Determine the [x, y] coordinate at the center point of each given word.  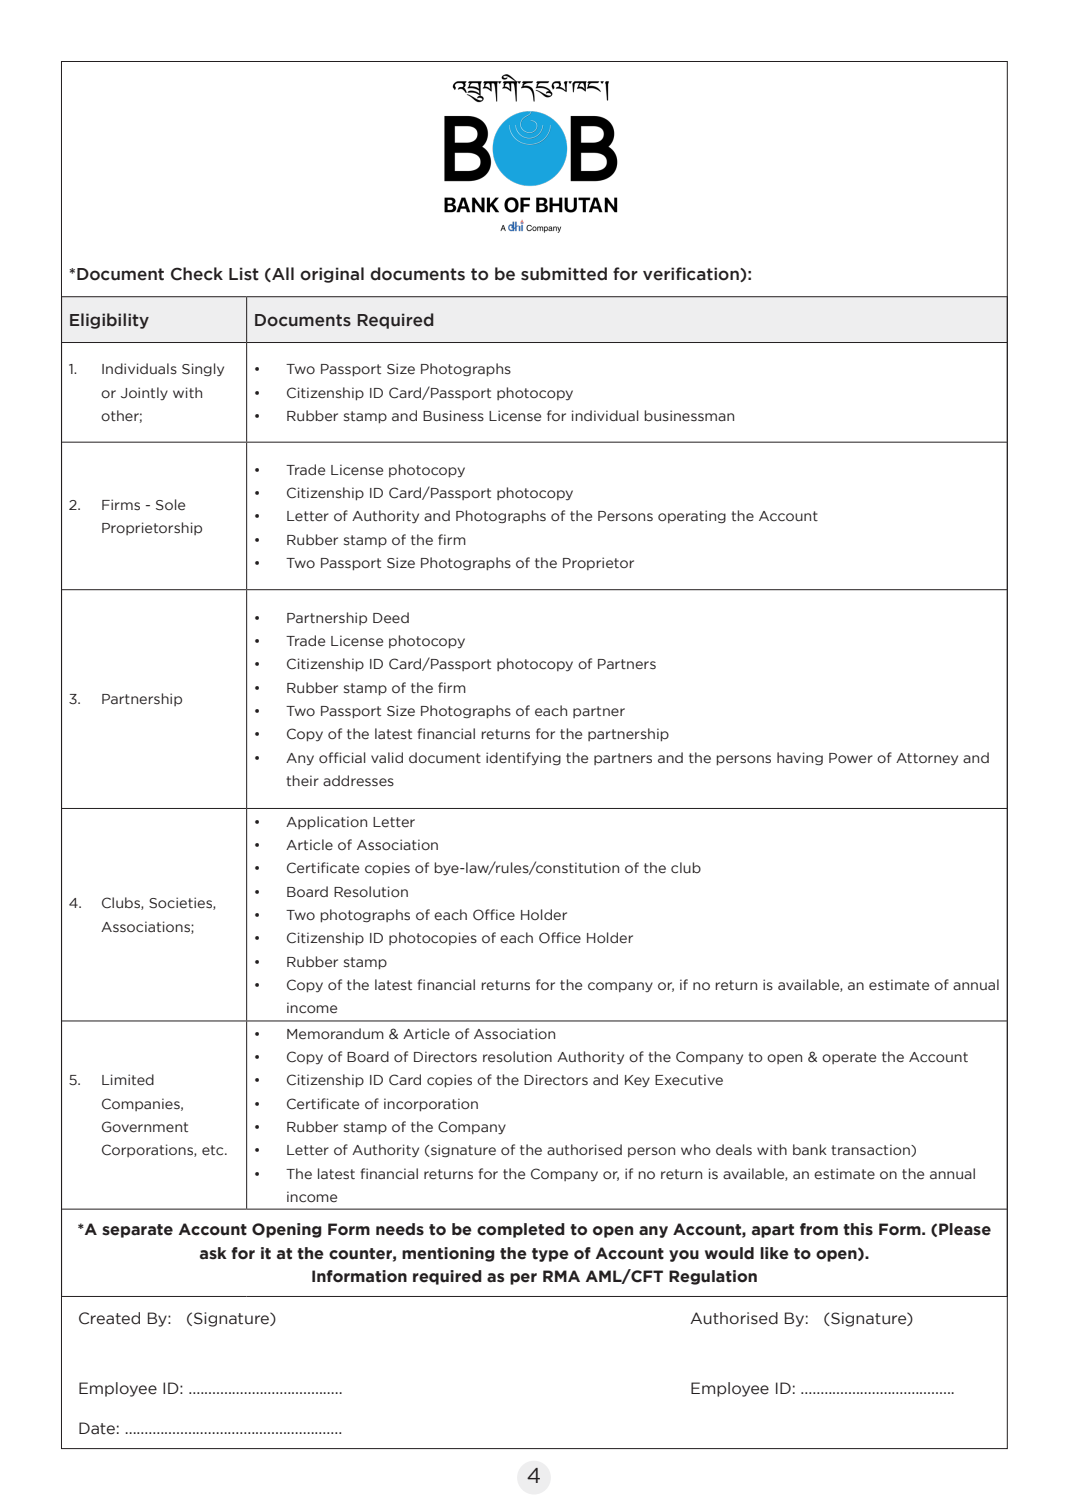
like [774, 1253]
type [550, 1255]
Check [197, 274]
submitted [564, 274]
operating [692, 517]
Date [97, 1428]
